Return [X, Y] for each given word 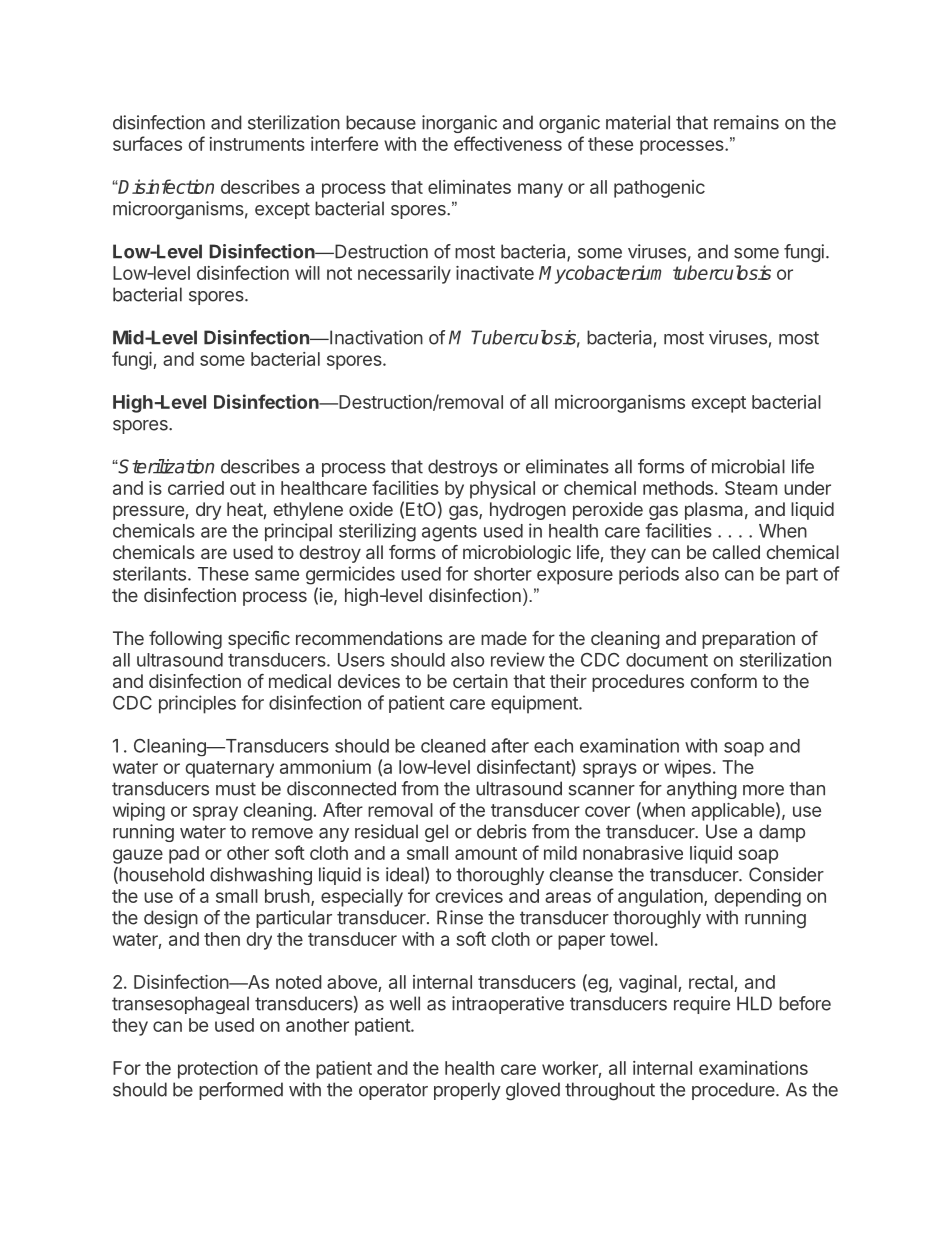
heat [245, 509]
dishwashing [261, 876]
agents [449, 533]
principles [197, 704]
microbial [748, 466]
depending [757, 898]
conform [724, 681]
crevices [469, 896]
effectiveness [508, 143]
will [307, 273]
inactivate [495, 273]
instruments [257, 144]
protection [218, 1070]
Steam [751, 488]
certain [480, 681]
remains [746, 122]
